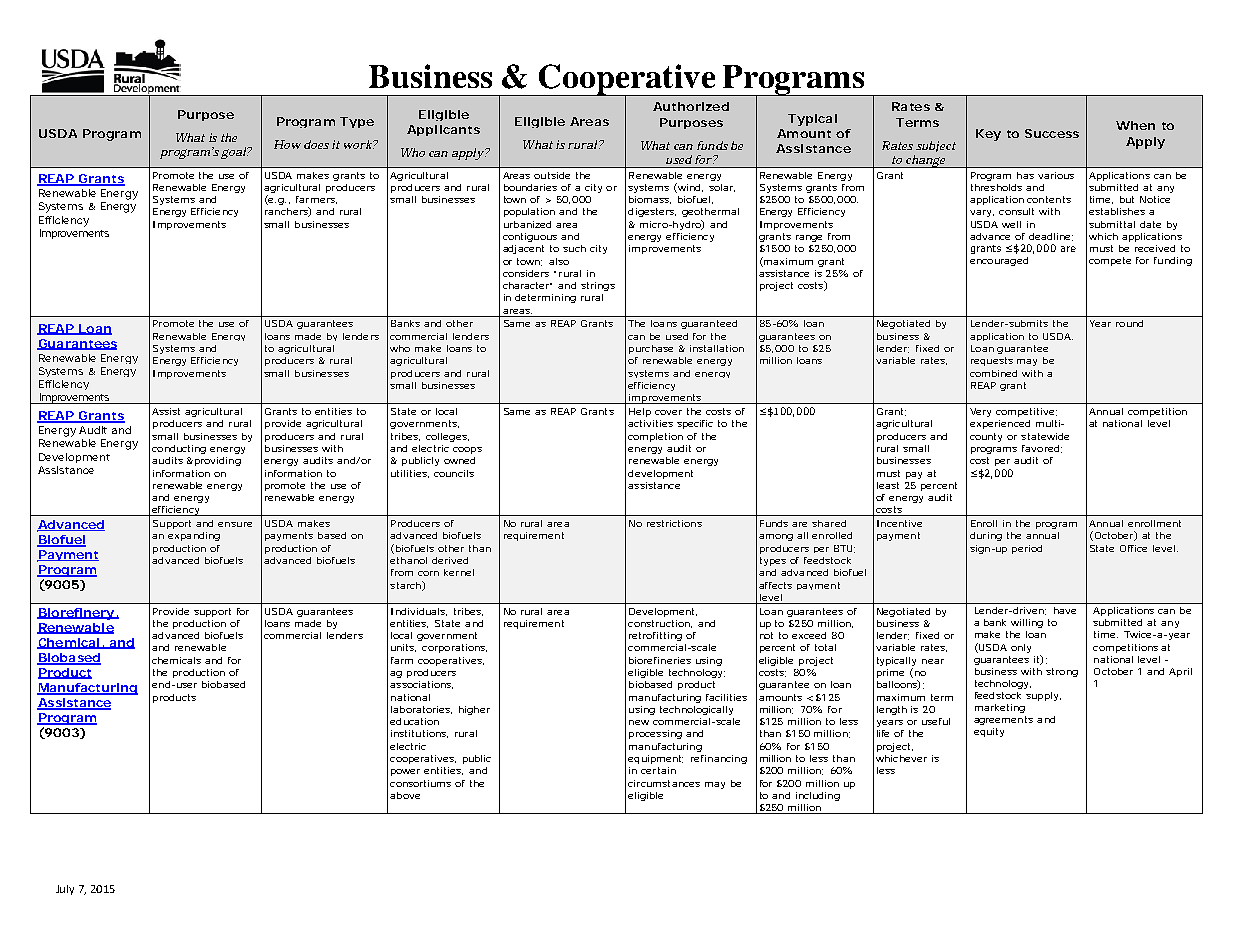 The image size is (1233, 952). Describe the element at coordinates (1027, 549) in the screenshot. I see `period` at that location.
